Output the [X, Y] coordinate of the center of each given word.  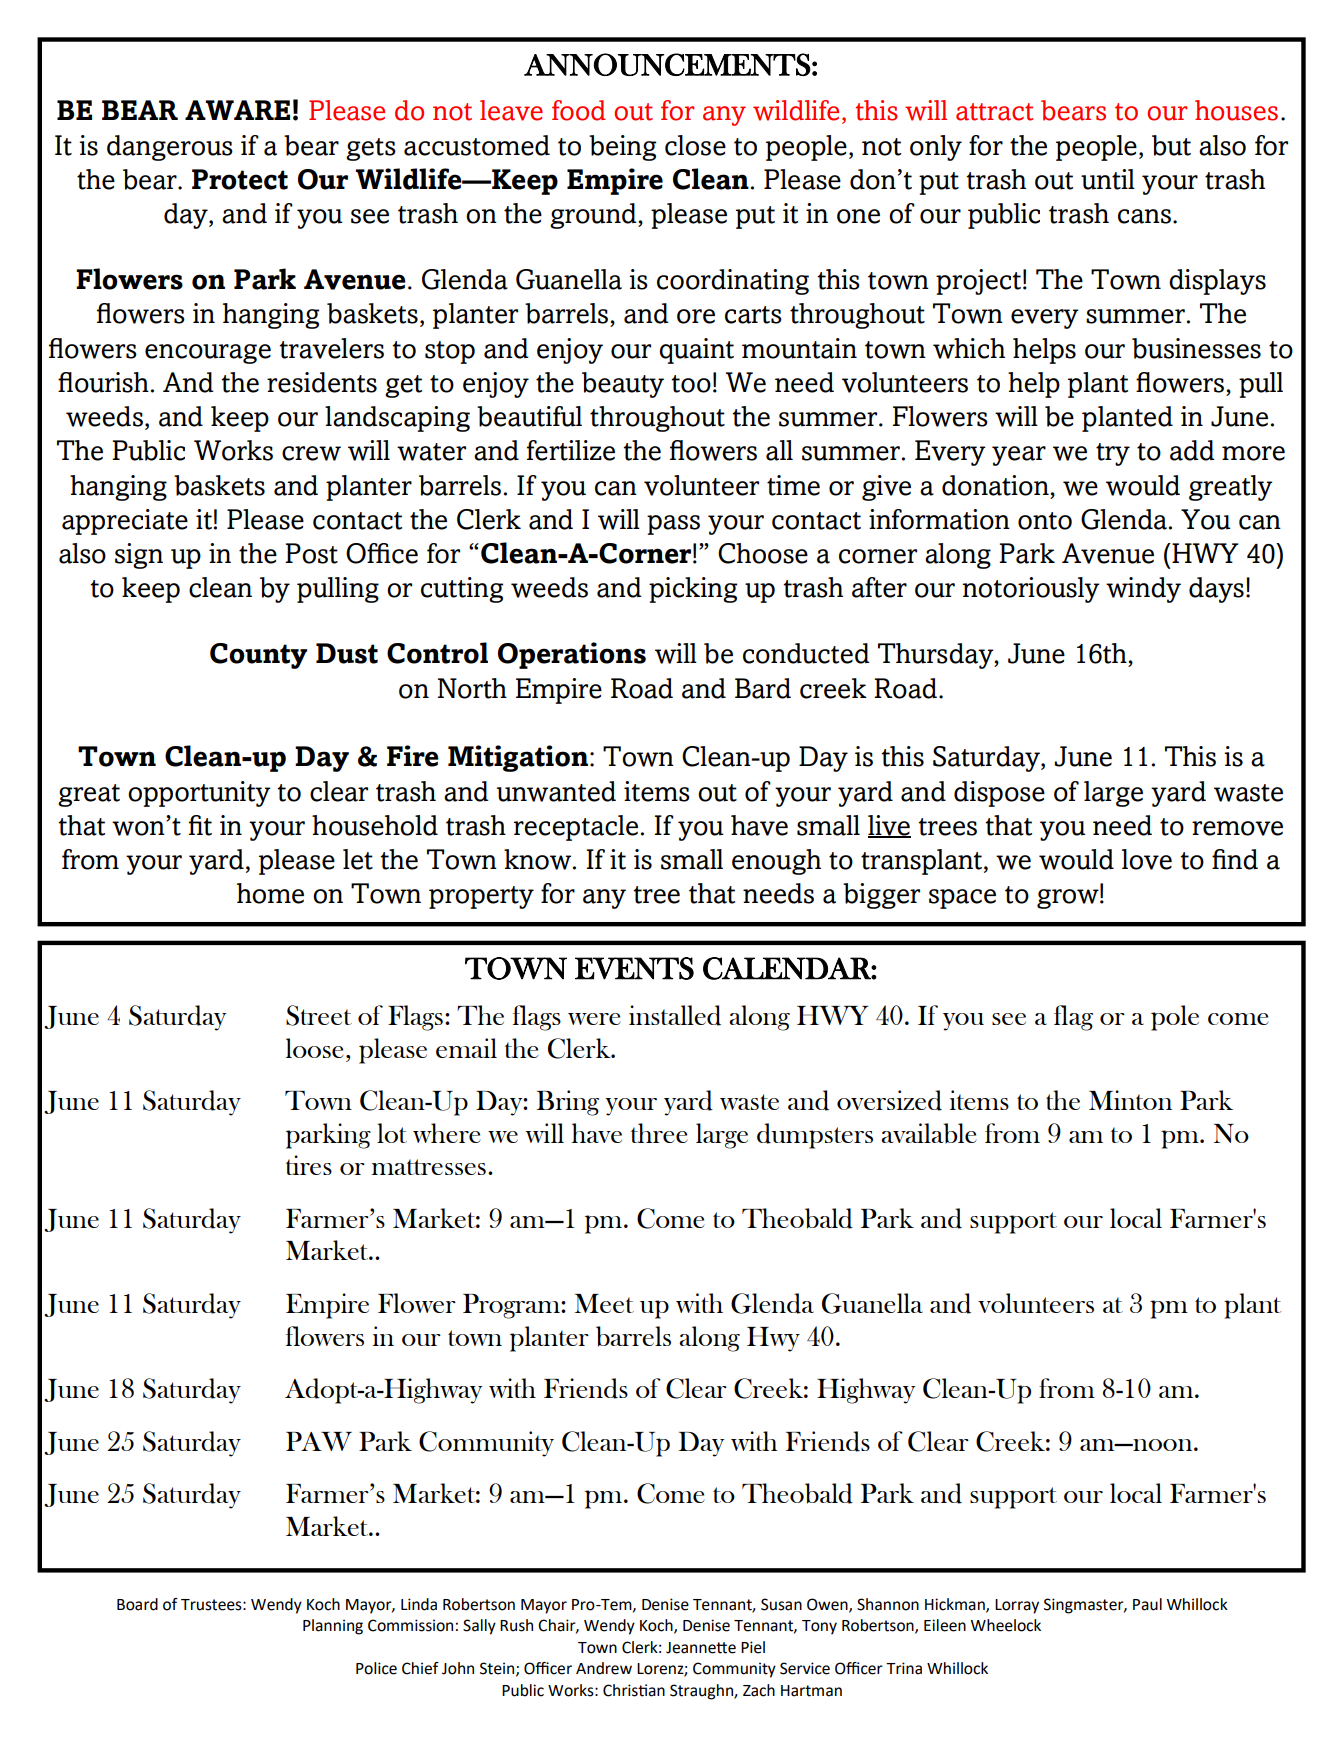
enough [776, 862]
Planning [333, 1627]
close [695, 145]
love [1147, 859]
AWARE [237, 110]
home [270, 893]
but [1171, 145]
